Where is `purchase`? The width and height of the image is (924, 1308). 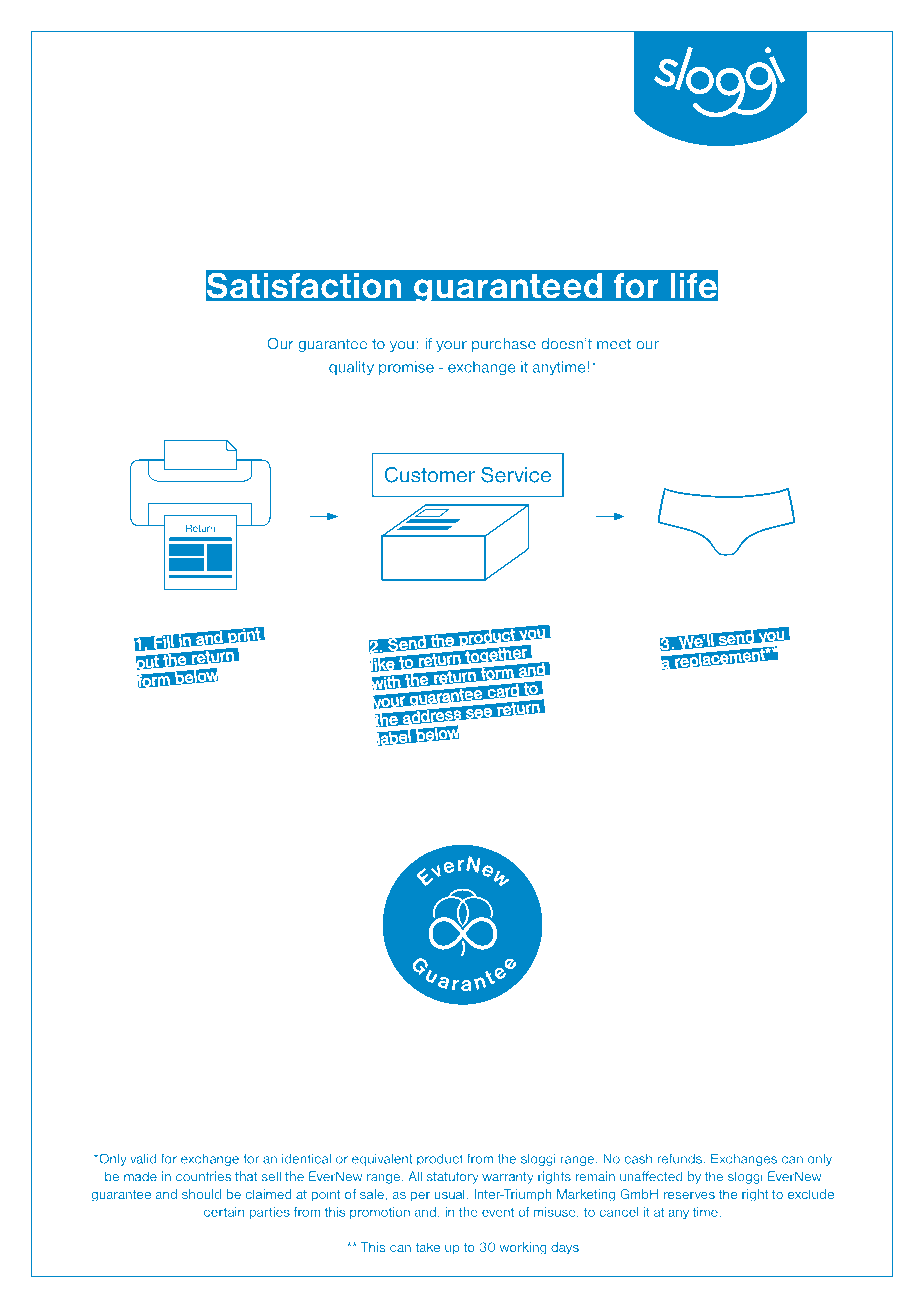 purchase is located at coordinates (504, 345).
